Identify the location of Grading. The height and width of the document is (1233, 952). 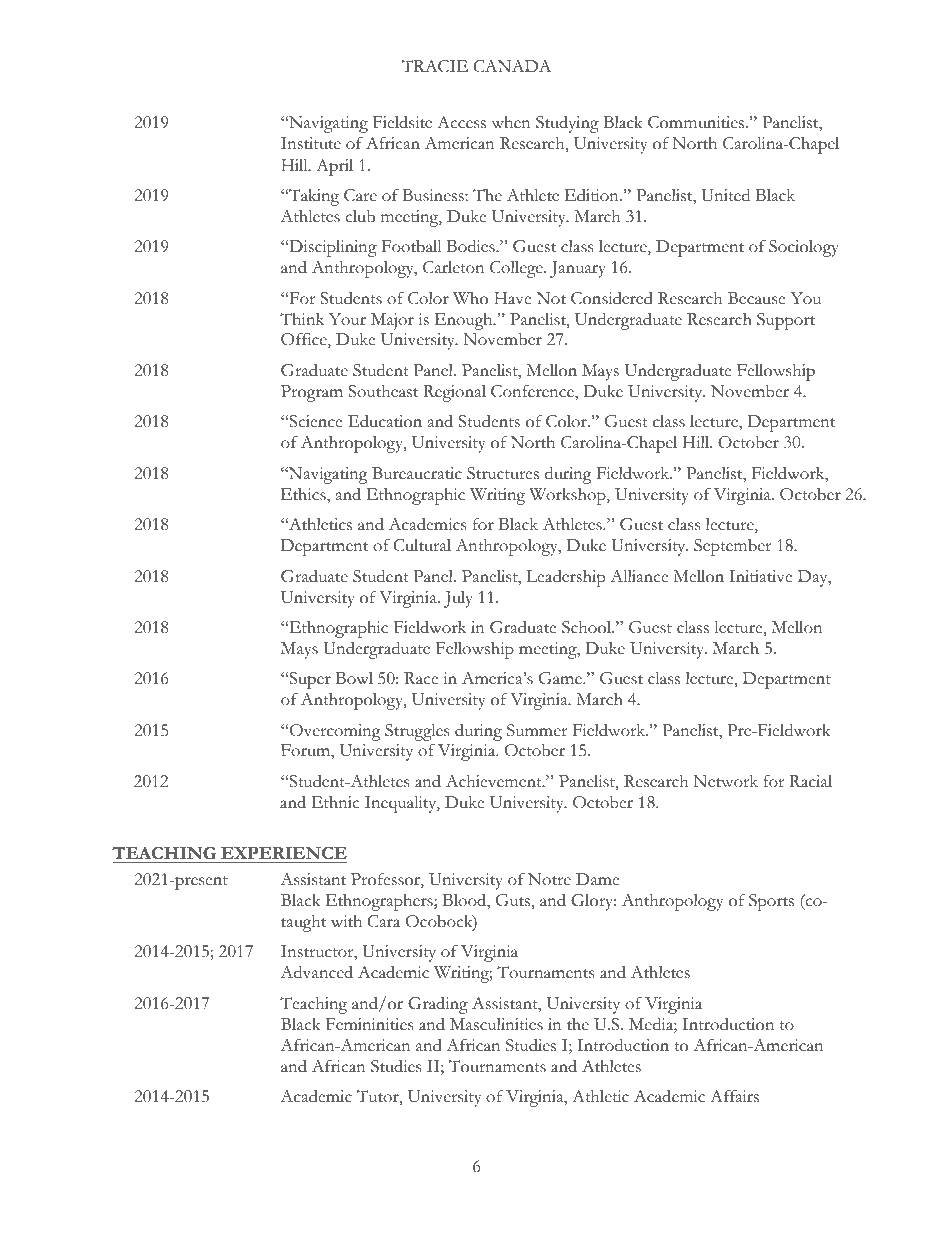
(438, 1005).
